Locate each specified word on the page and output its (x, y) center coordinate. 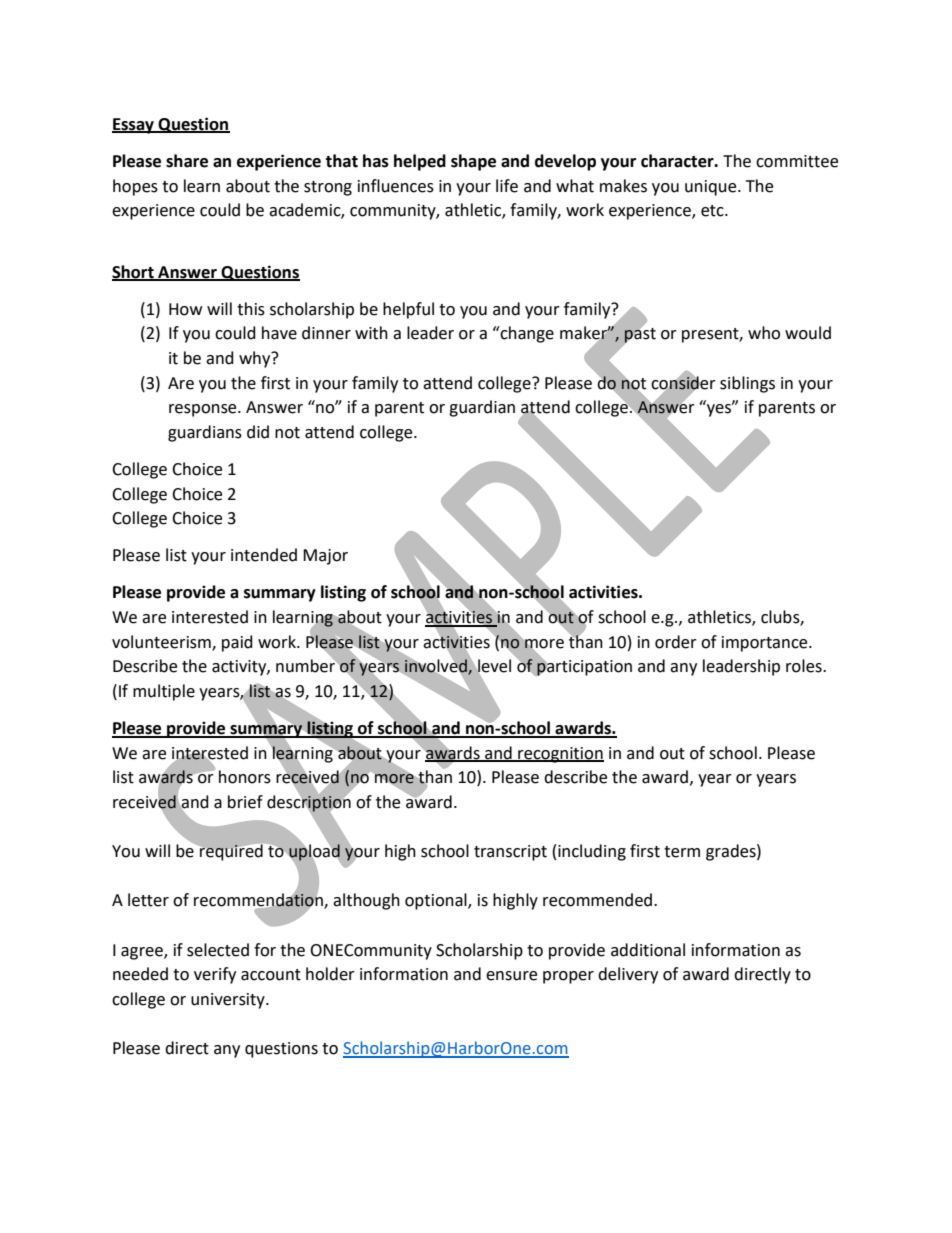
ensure (511, 976)
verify (215, 975)
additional (648, 950)
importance (766, 644)
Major (325, 557)
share (187, 161)
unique (712, 188)
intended (264, 555)
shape (473, 162)
